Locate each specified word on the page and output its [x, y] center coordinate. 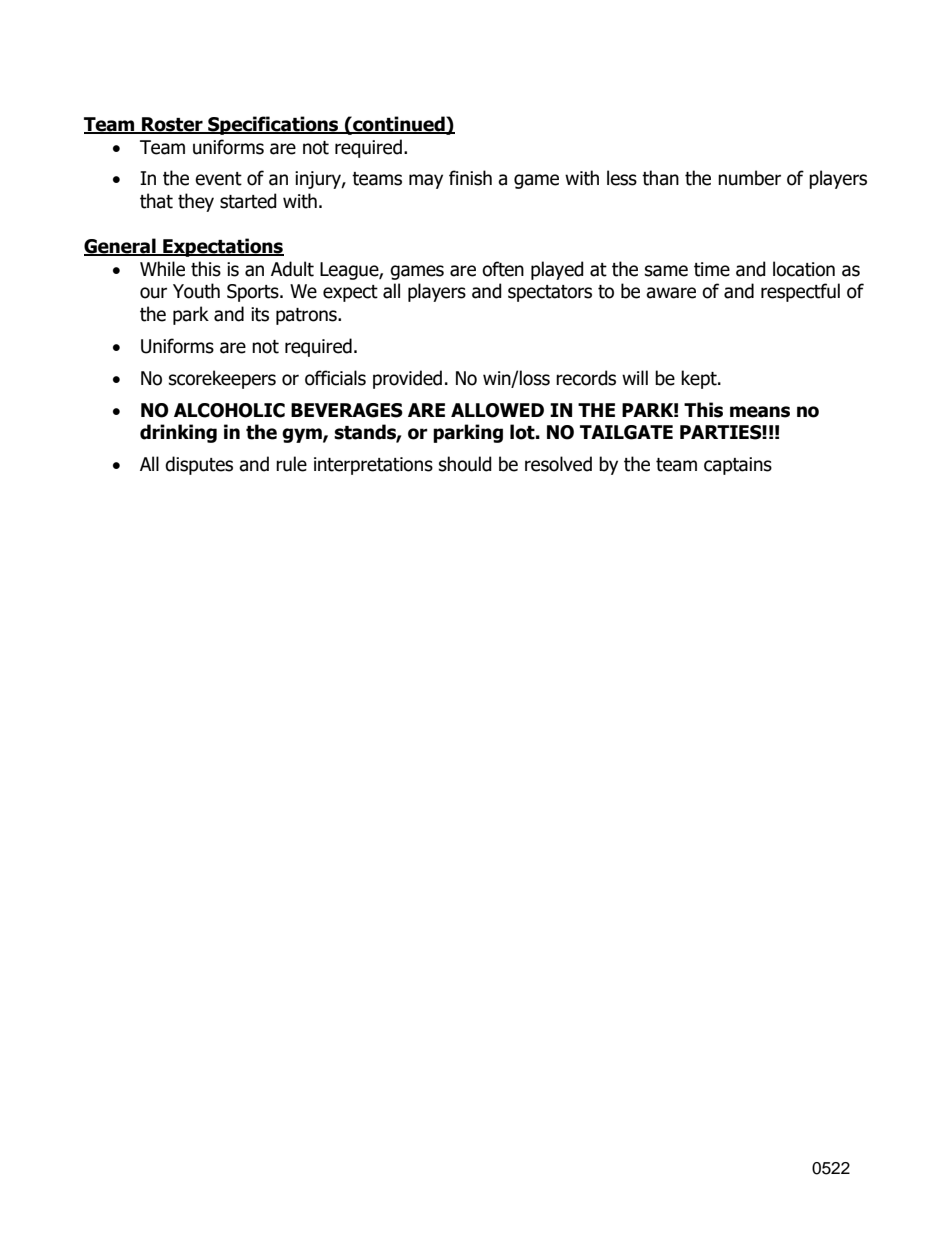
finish [470, 178]
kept [700, 379]
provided [407, 379]
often [503, 269]
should [465, 464]
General [121, 247]
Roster [172, 125]
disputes [199, 465]
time [712, 269]
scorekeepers [222, 379]
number [749, 178]
